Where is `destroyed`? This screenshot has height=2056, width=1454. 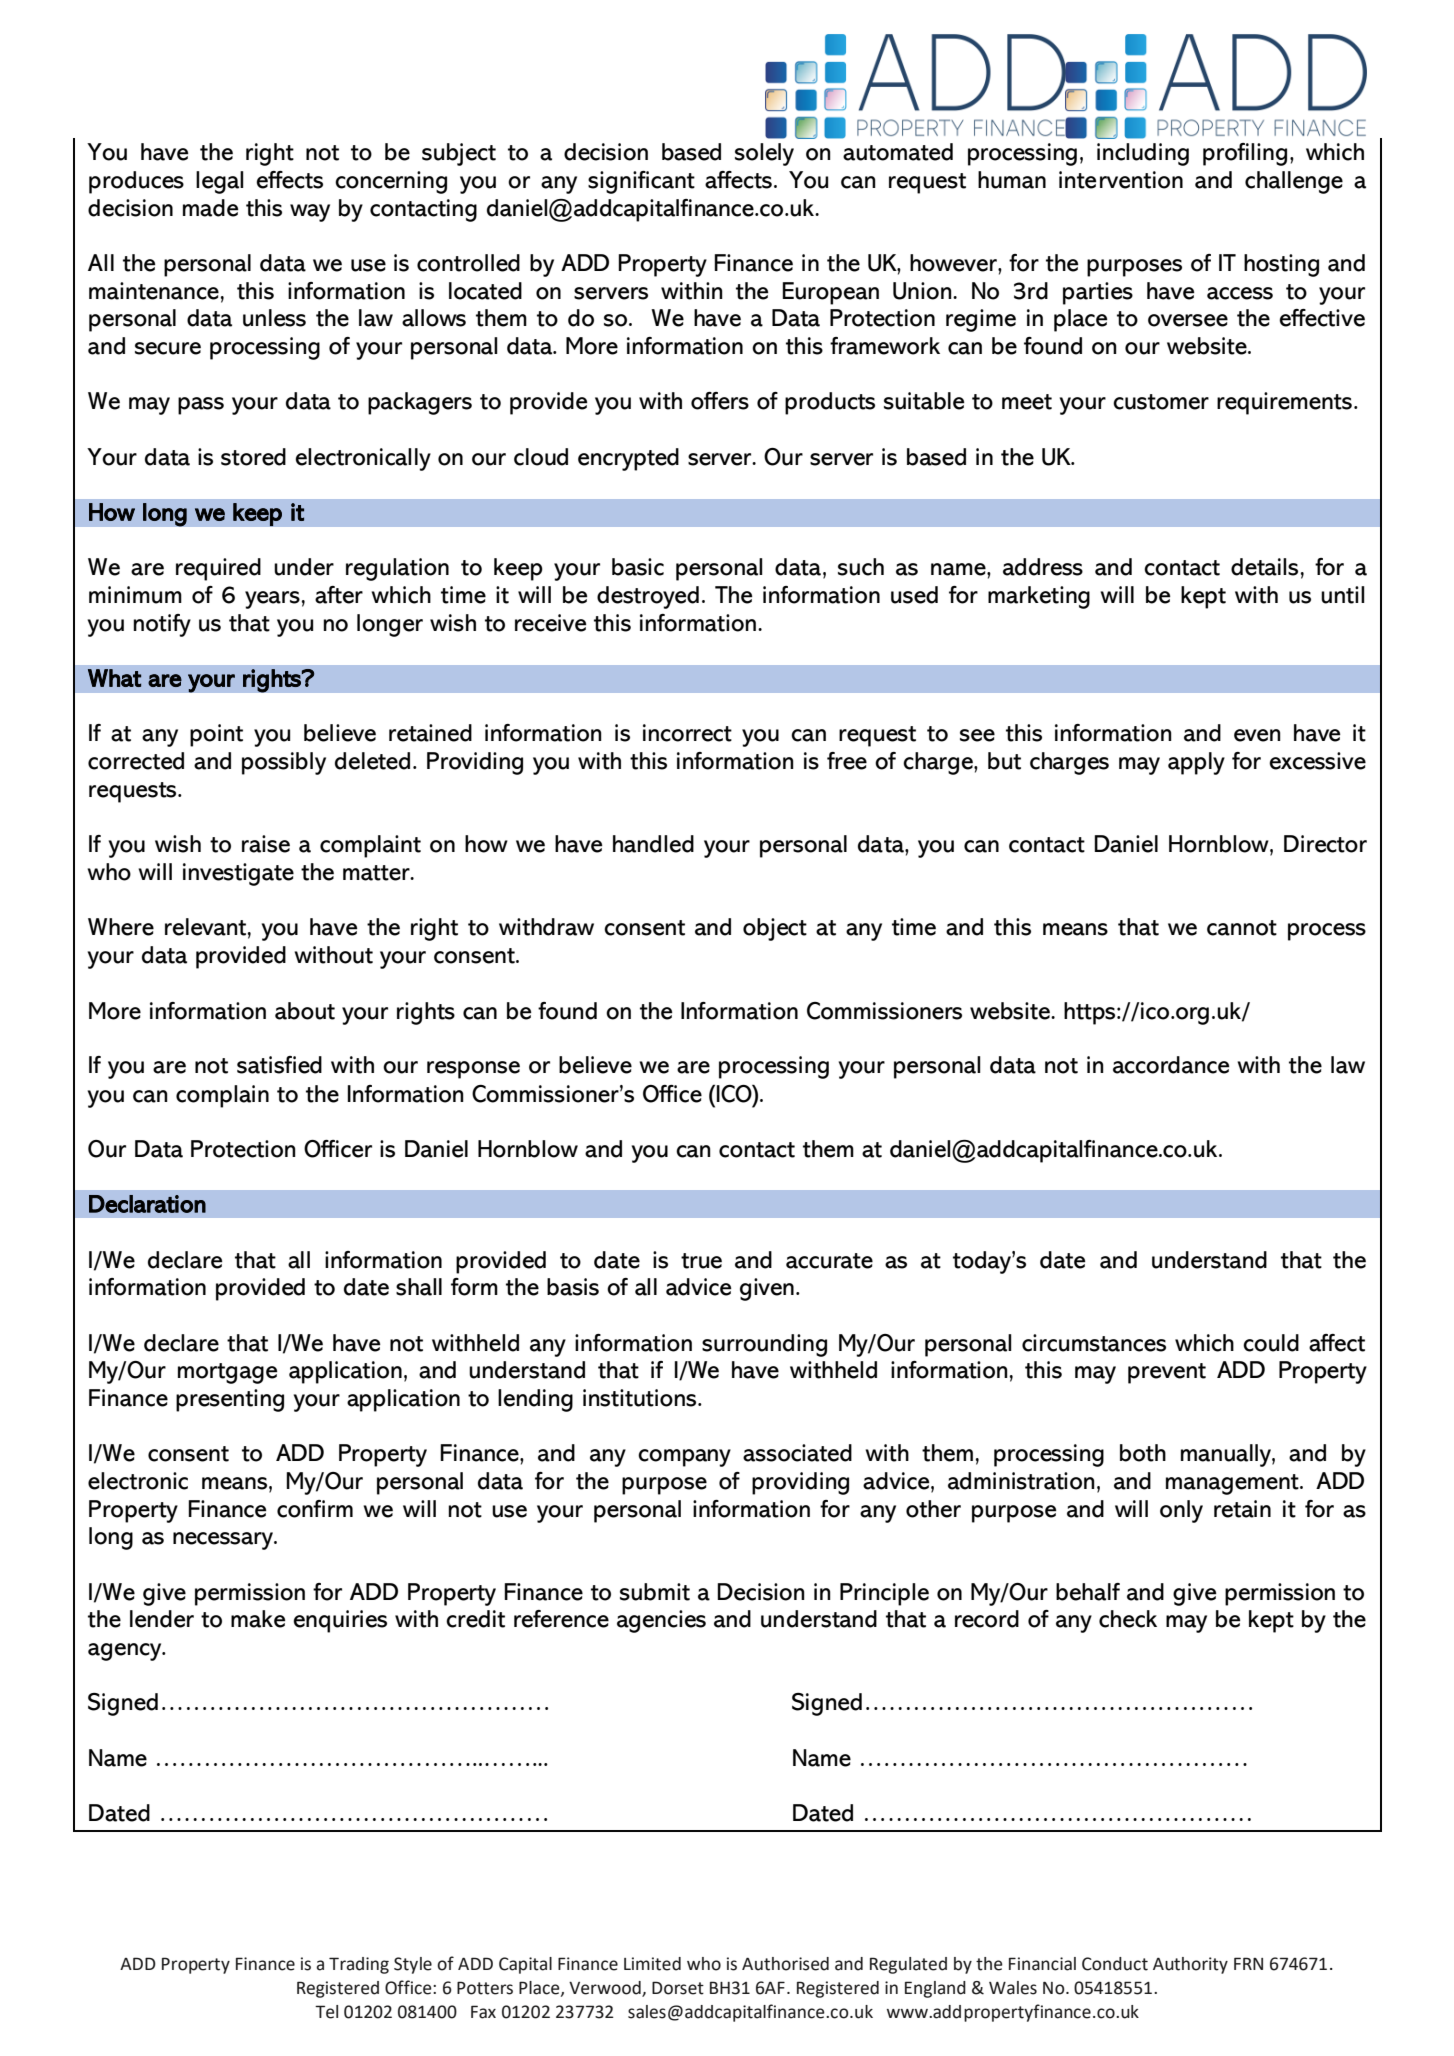 destroyed is located at coordinates (648, 597).
